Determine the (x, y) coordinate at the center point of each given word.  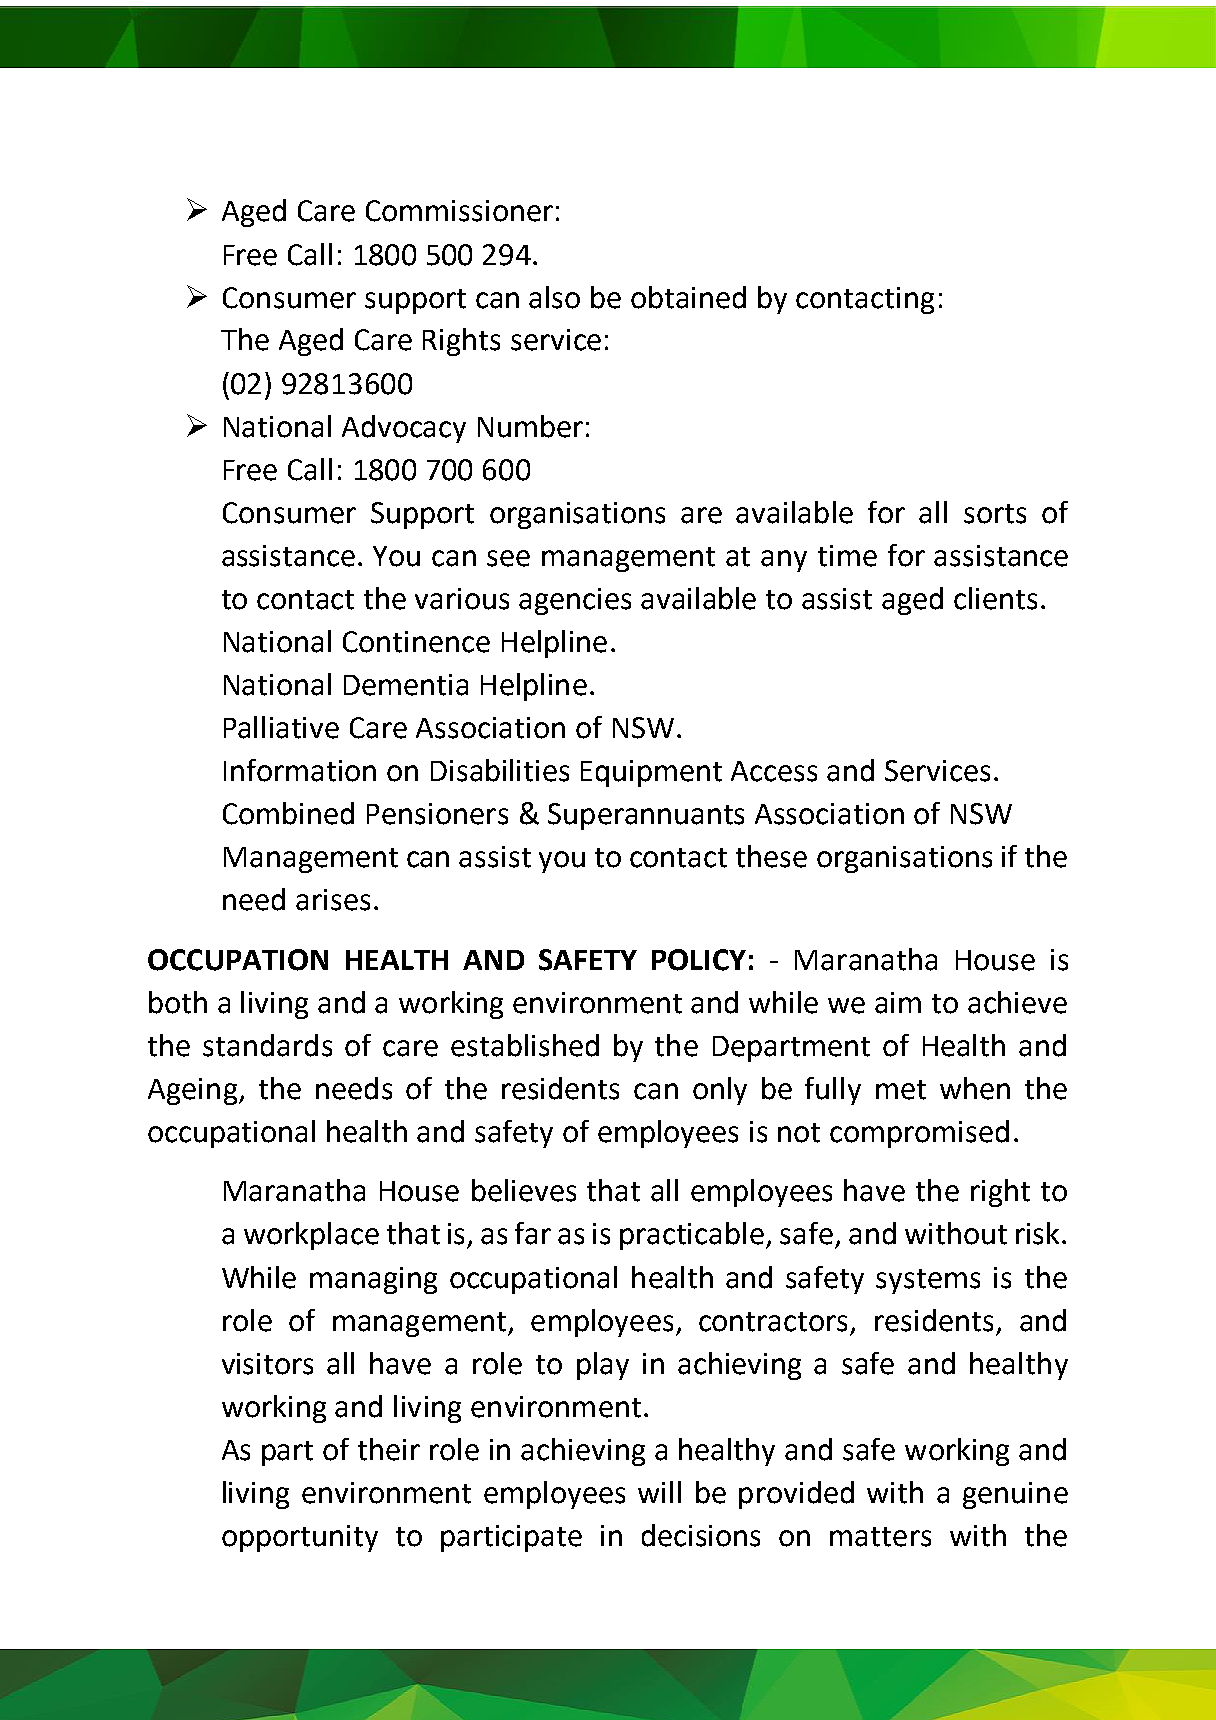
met (901, 1090)
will (659, 1492)
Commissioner (459, 211)
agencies (575, 601)
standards (267, 1045)
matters (880, 1537)
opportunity (300, 1538)
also (554, 297)
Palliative (281, 727)
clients (995, 598)
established (525, 1045)
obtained (688, 297)
